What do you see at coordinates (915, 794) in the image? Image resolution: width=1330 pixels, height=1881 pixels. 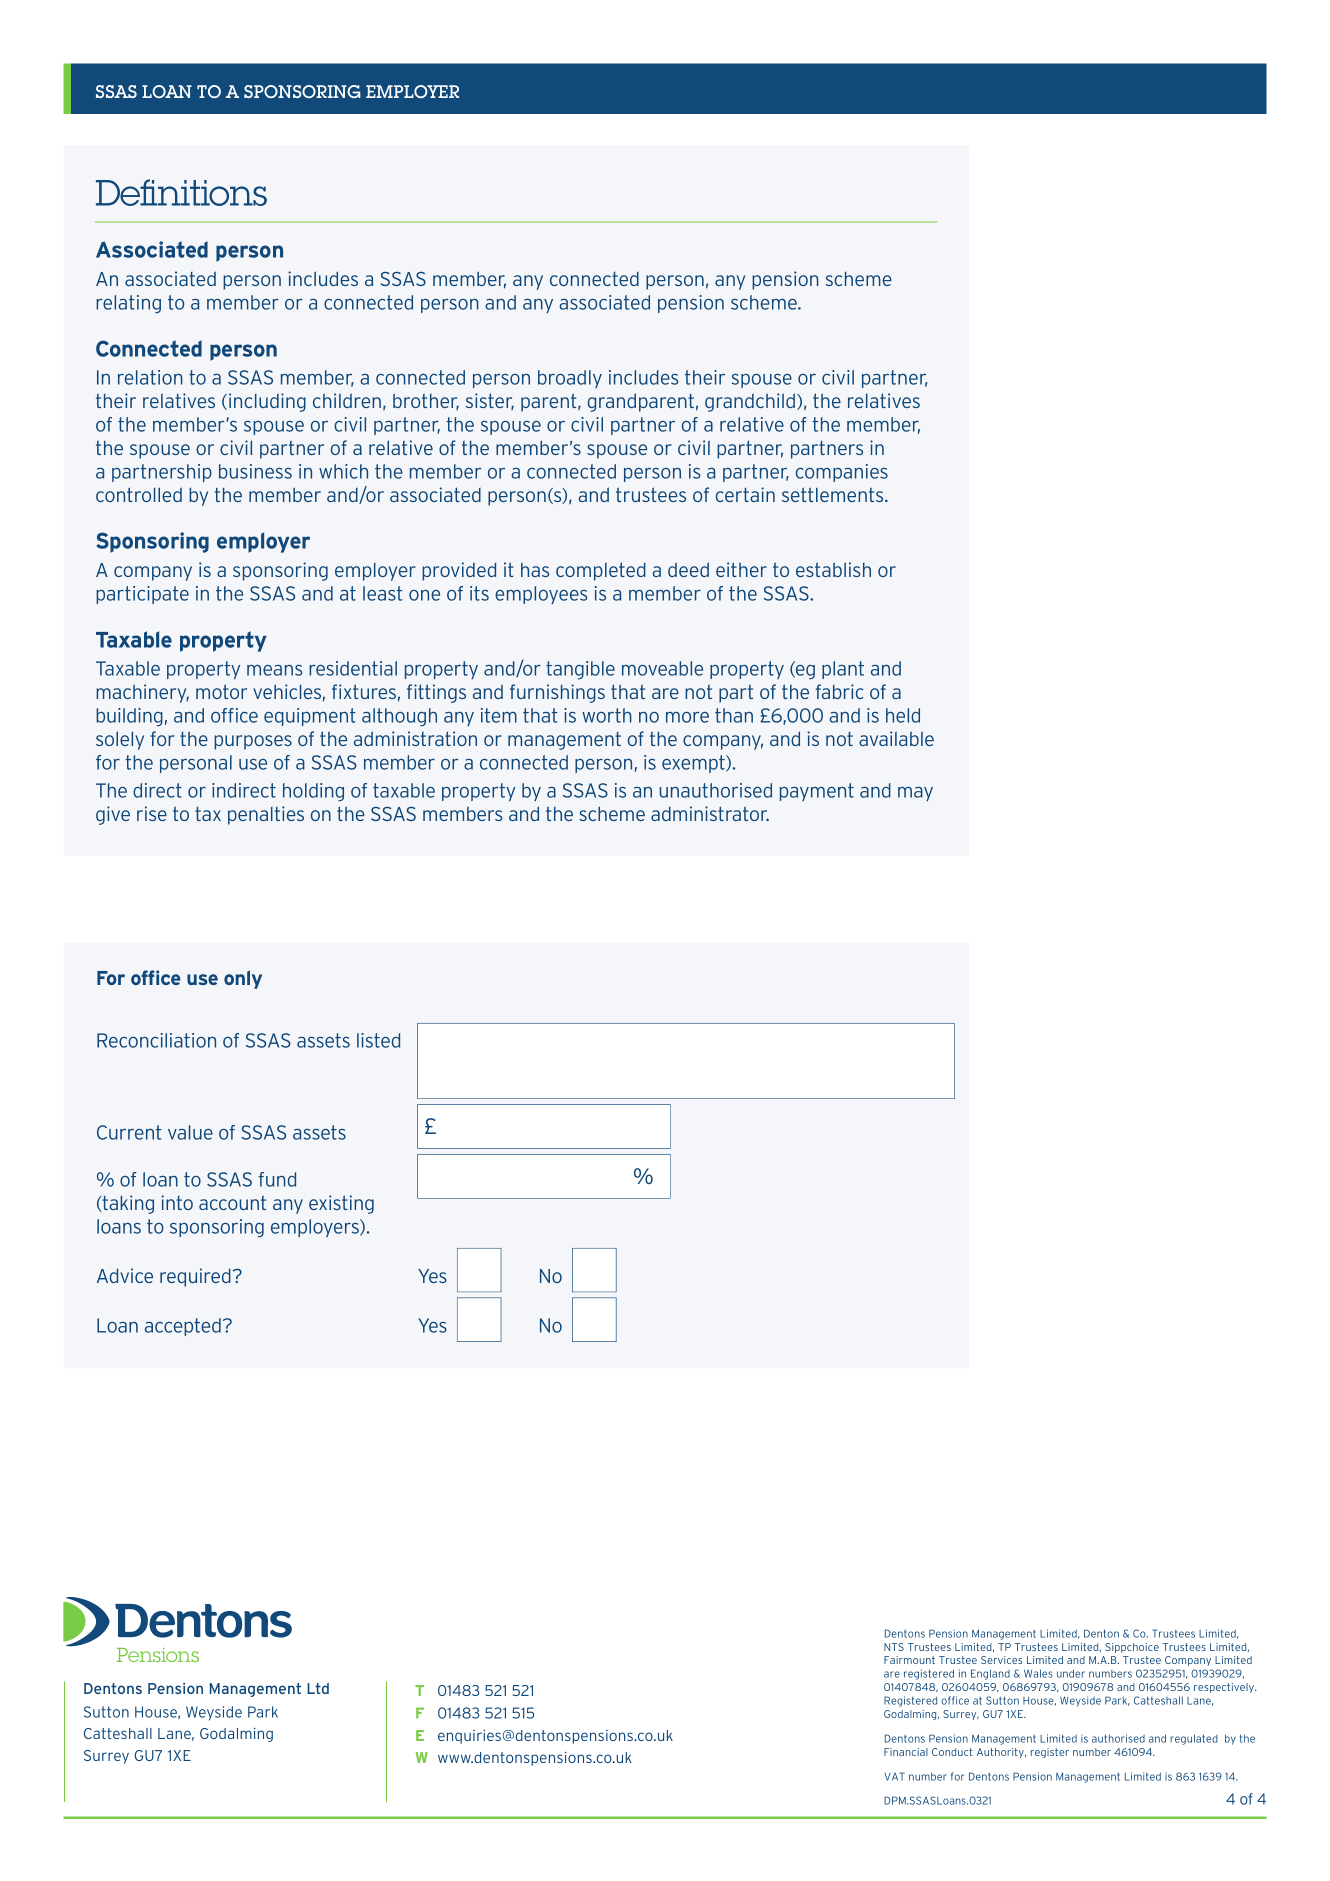 I see `may` at bounding box center [915, 794].
